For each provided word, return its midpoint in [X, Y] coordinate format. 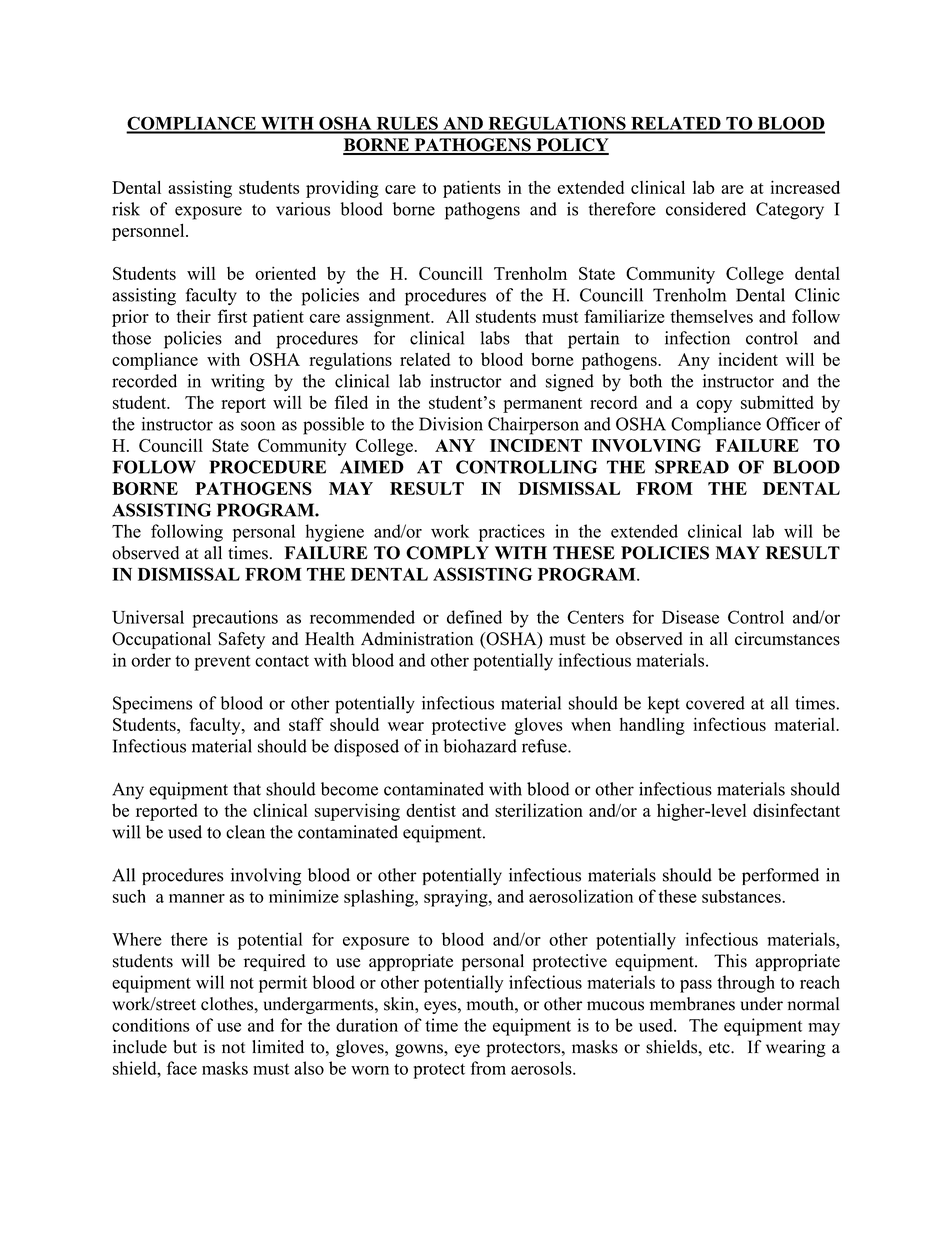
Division [451, 424]
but [185, 1047]
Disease [690, 617]
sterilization [539, 810]
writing [238, 383]
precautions [235, 619]
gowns [420, 1050]
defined [474, 617]
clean [245, 832]
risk [126, 209]
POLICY [571, 146]
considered [706, 209]
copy [714, 406]
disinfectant [796, 810]
